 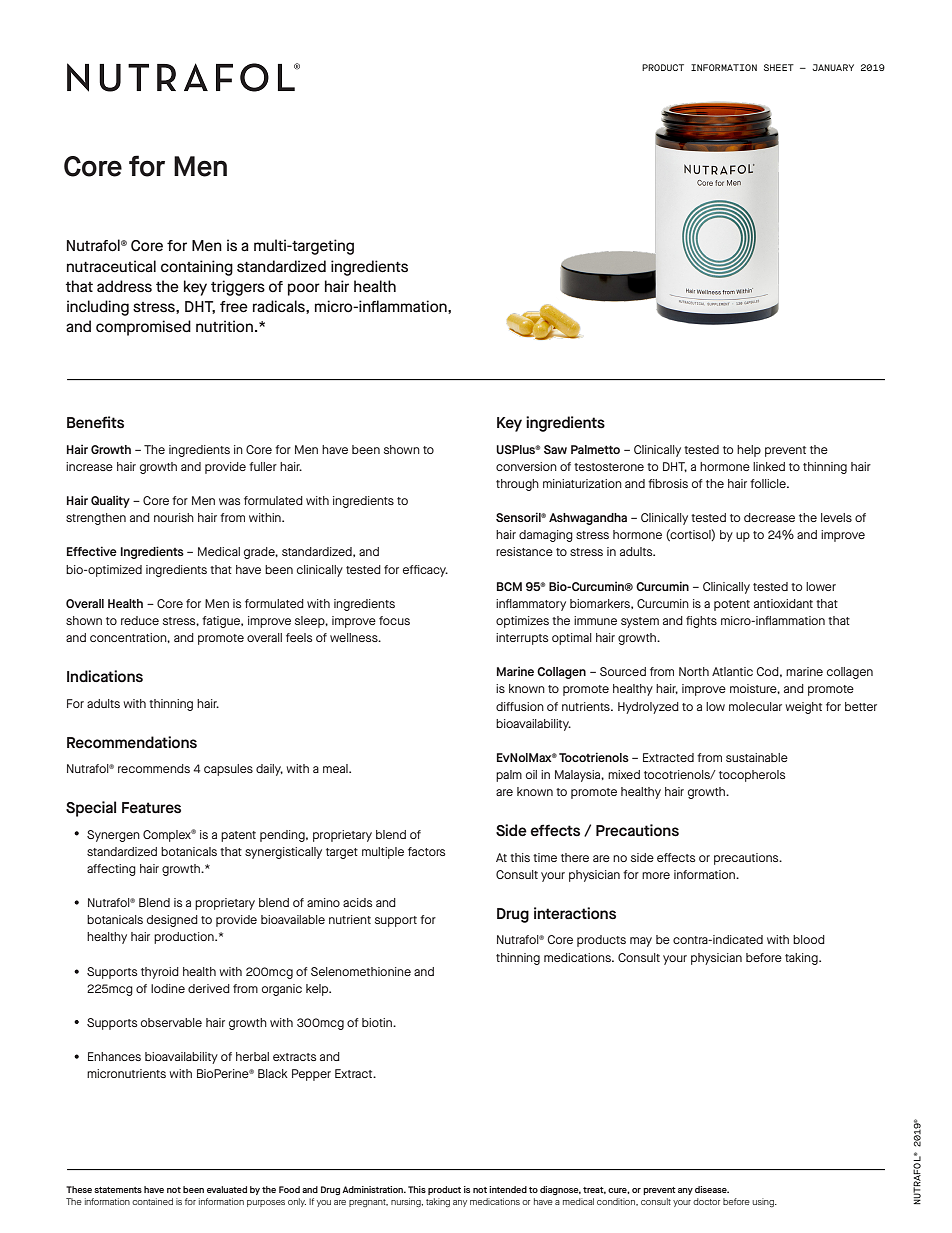 What do you see at coordinates (304, 289) in the document?
I see `poor` at bounding box center [304, 289].
